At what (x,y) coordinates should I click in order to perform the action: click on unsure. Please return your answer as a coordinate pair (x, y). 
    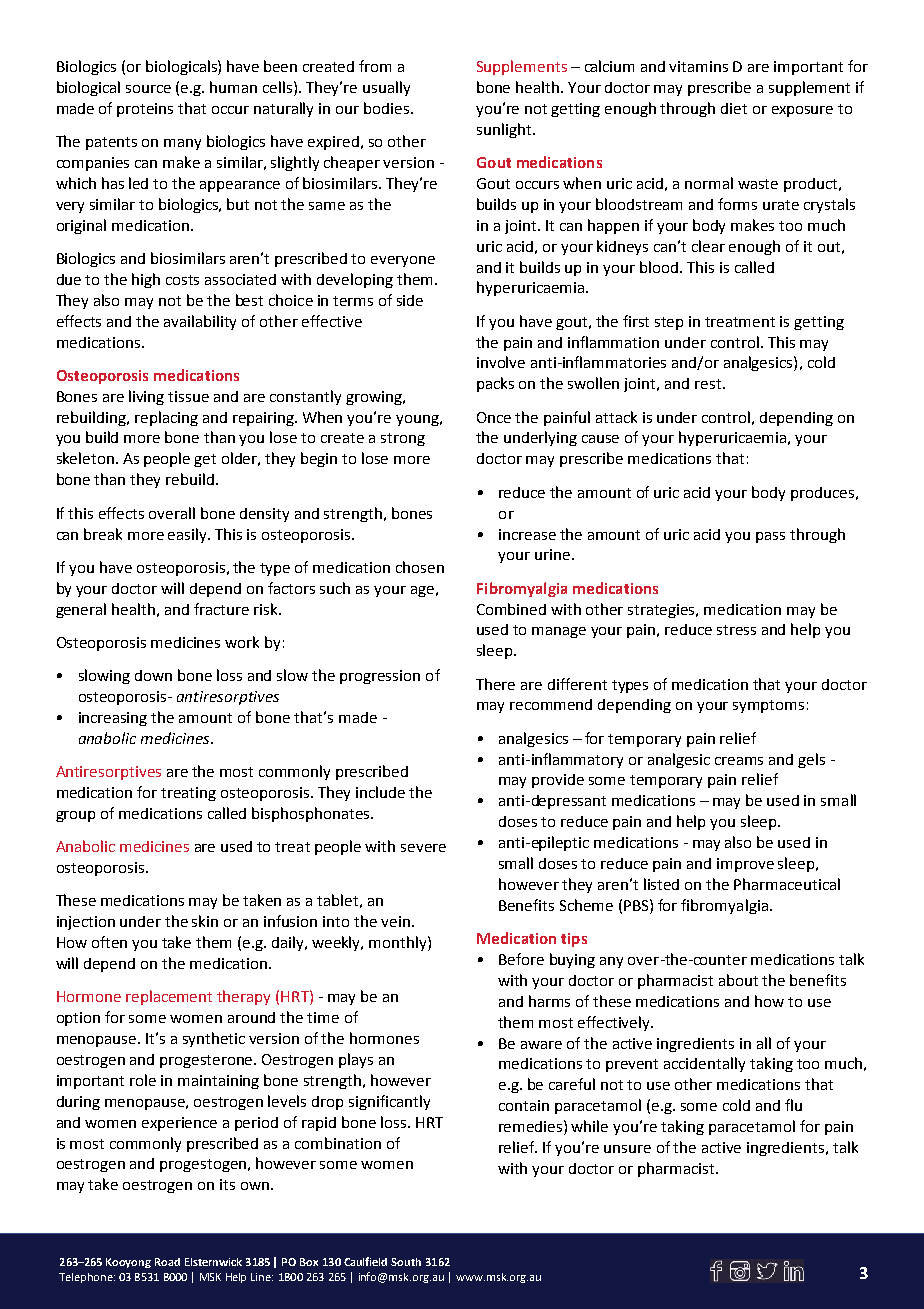
    Looking at the image, I should click on (627, 1149).
